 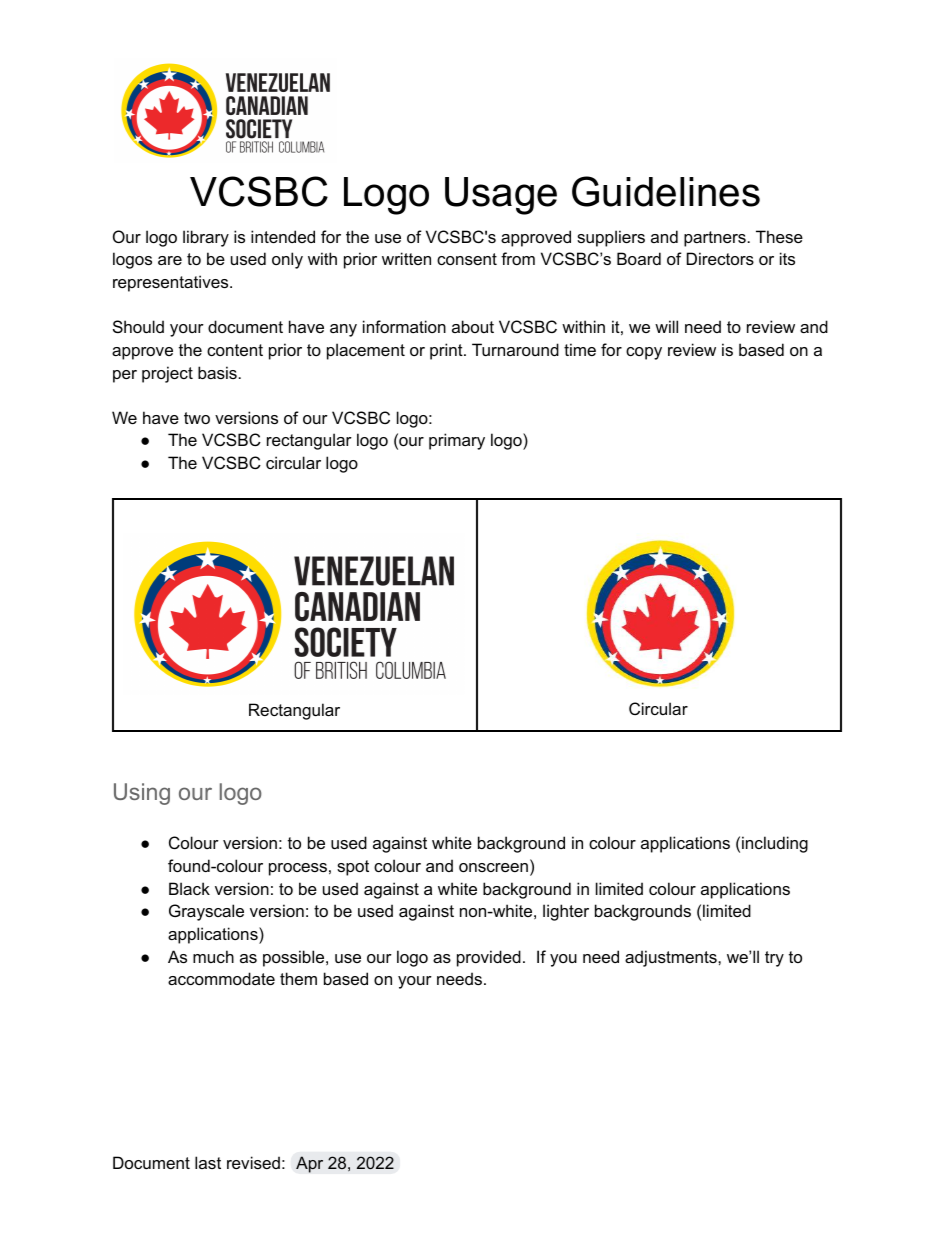 I want to click on primary, so click(x=457, y=441).
